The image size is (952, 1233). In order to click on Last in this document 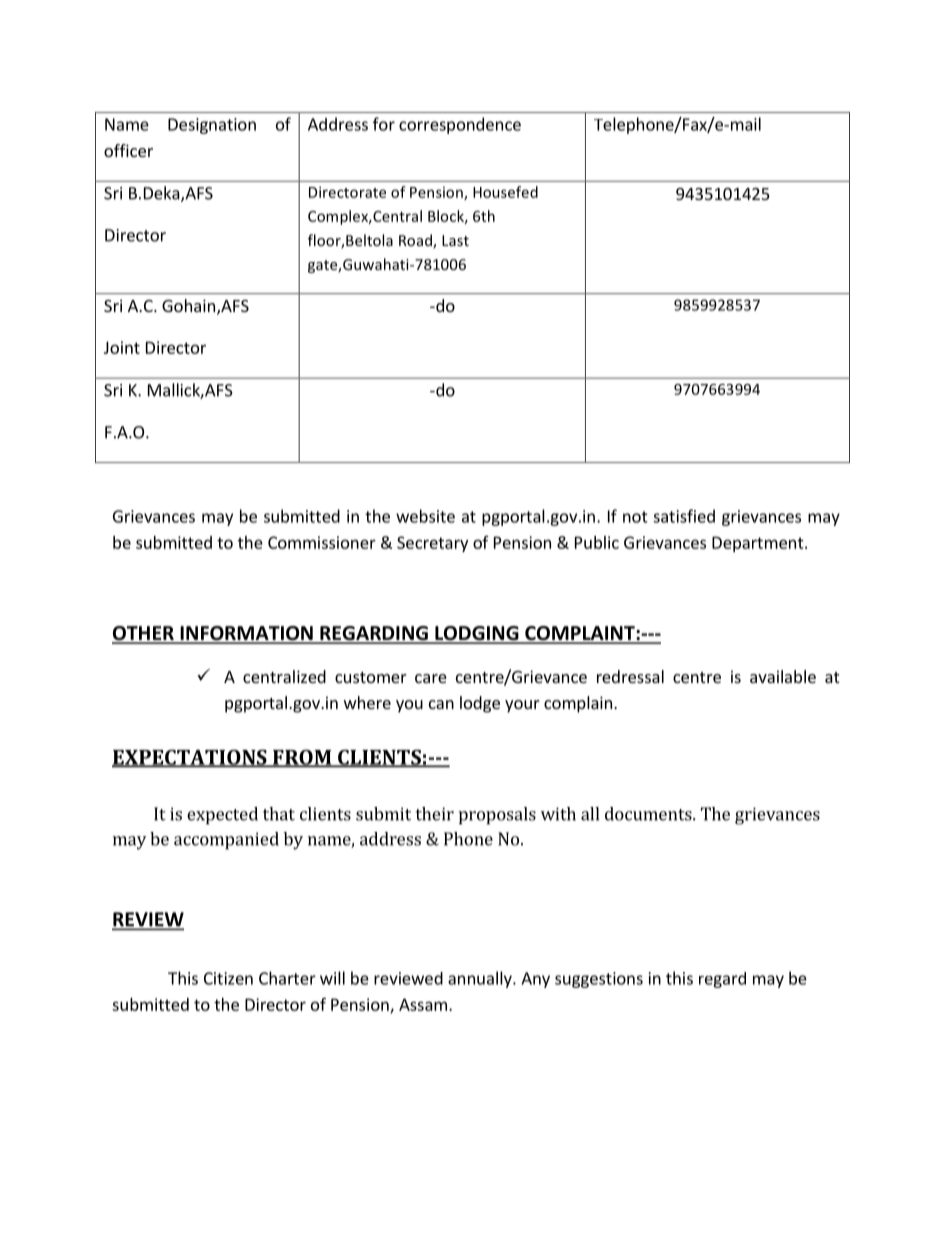, I will do `click(455, 240)`.
